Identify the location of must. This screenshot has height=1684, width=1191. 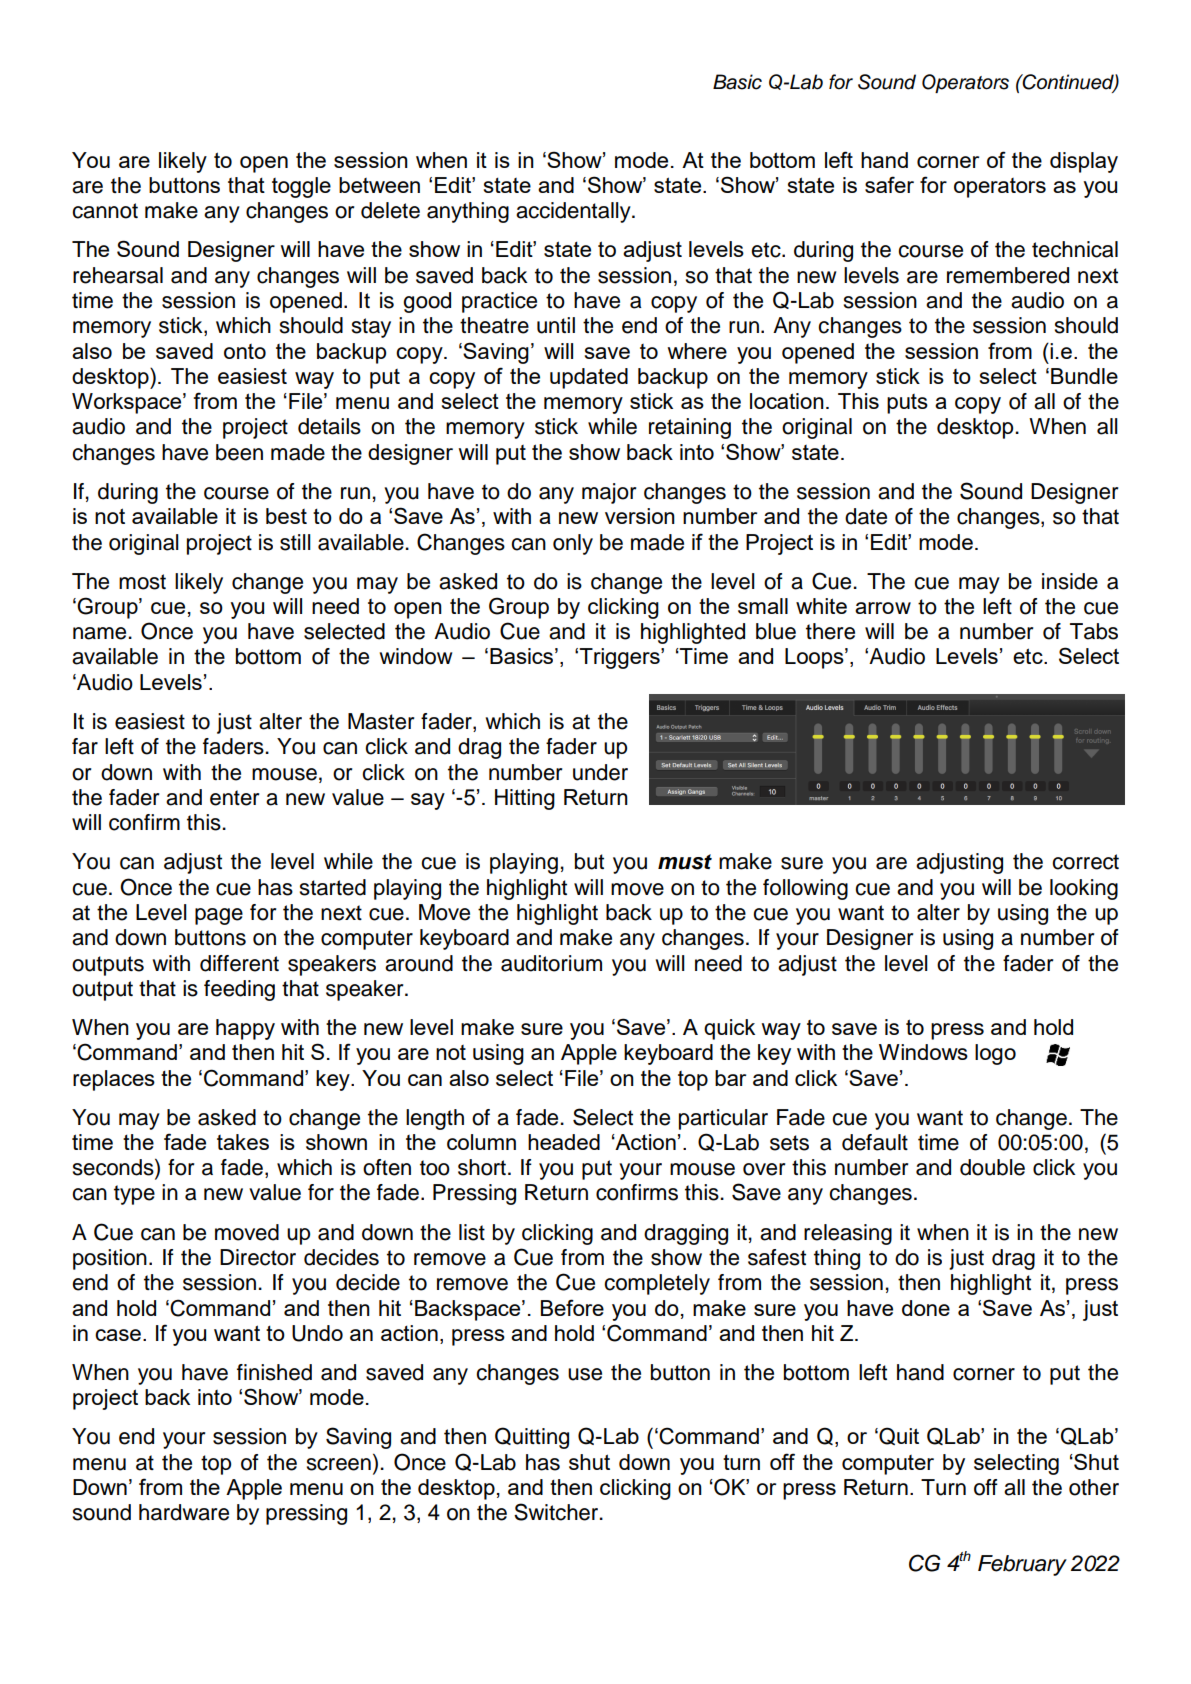
(685, 862).
